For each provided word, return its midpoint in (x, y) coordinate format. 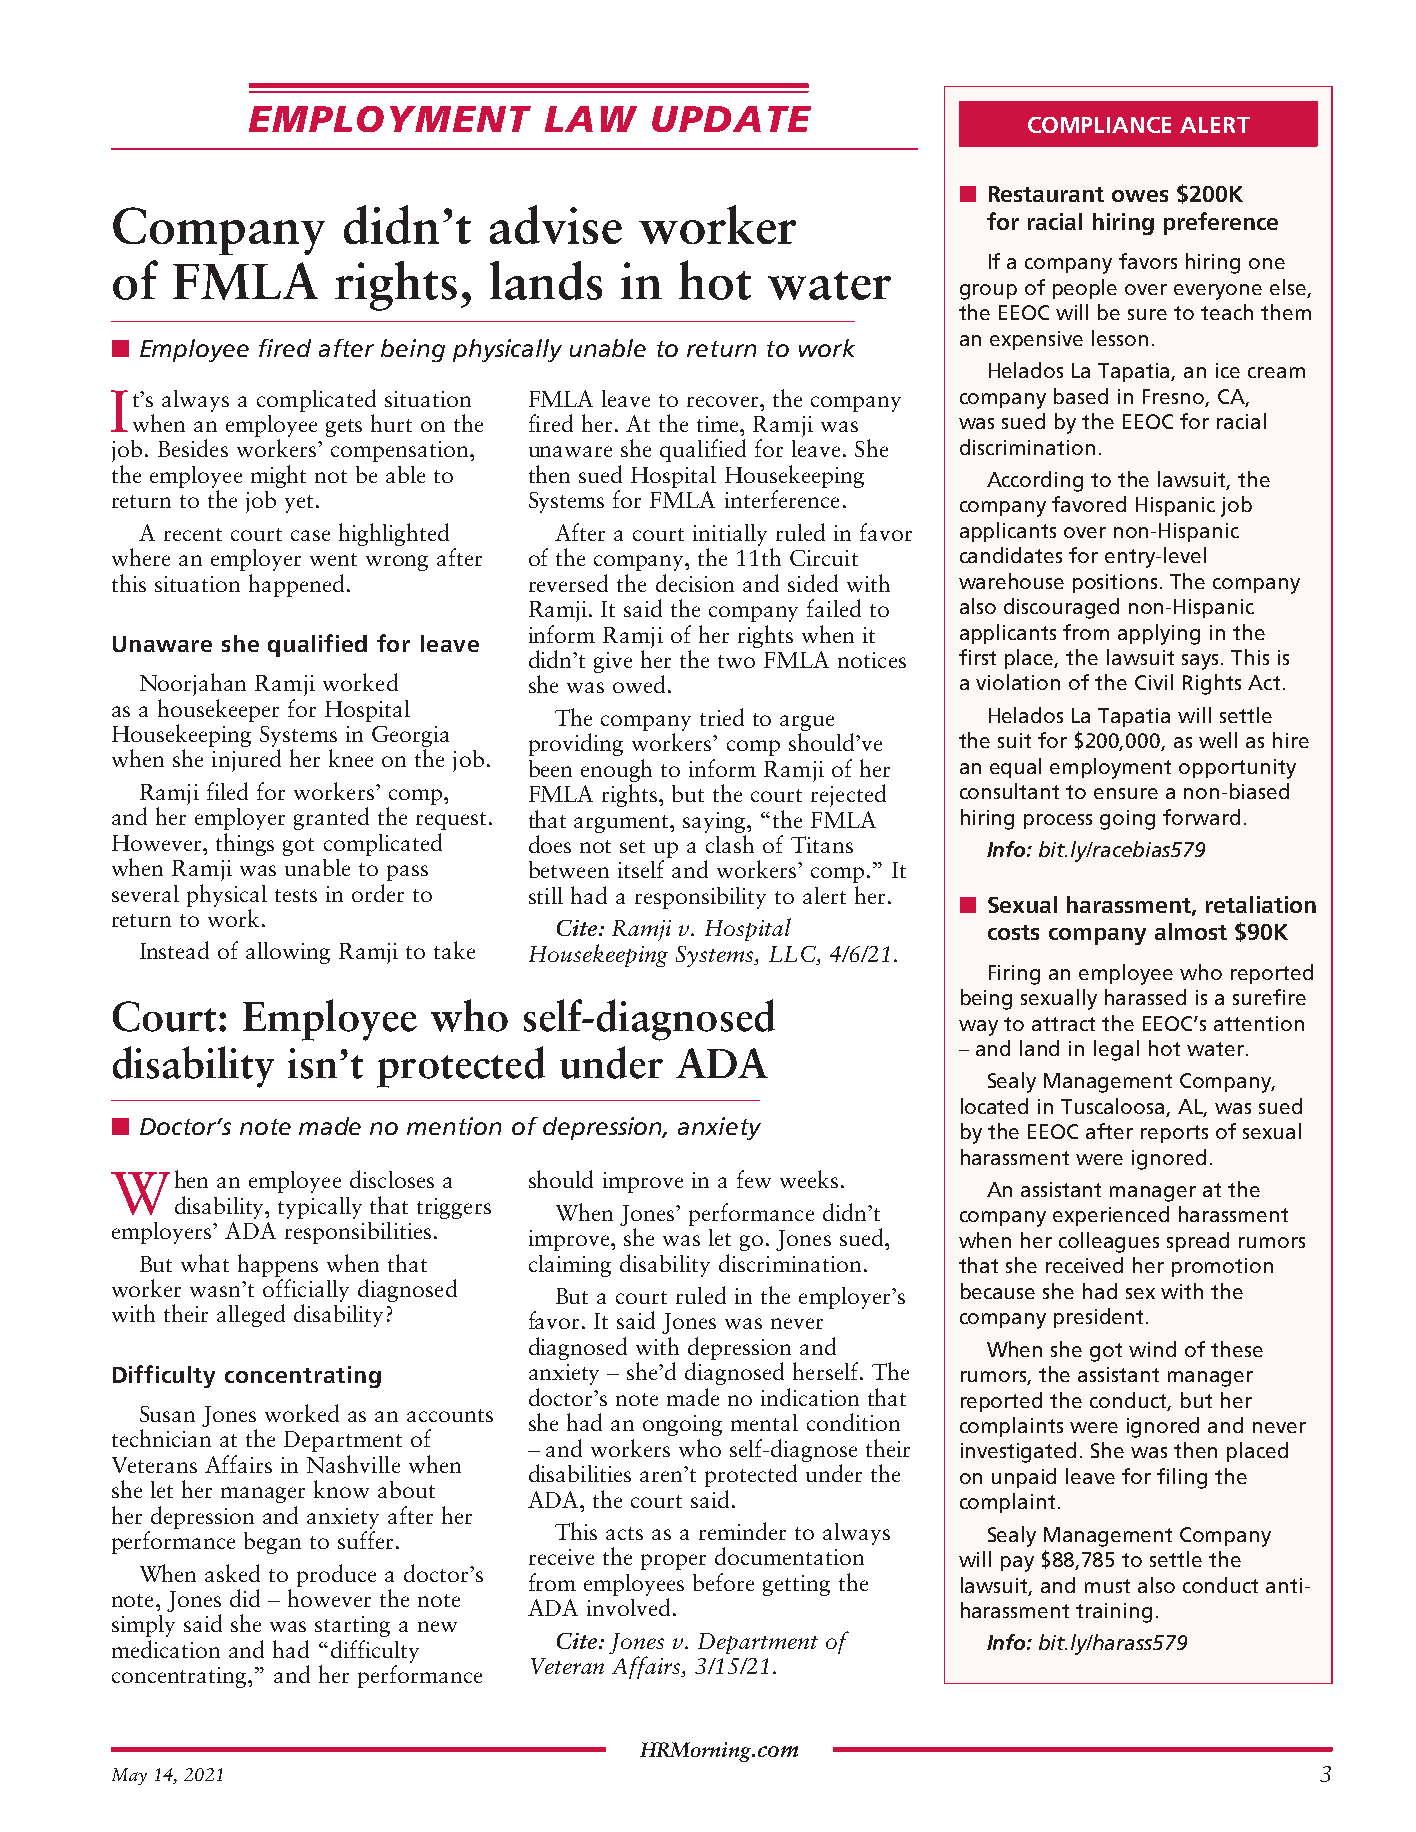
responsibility (700, 898)
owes (1140, 196)
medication (166, 1649)
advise (556, 224)
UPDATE (731, 119)
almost (1191, 931)
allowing (288, 953)
